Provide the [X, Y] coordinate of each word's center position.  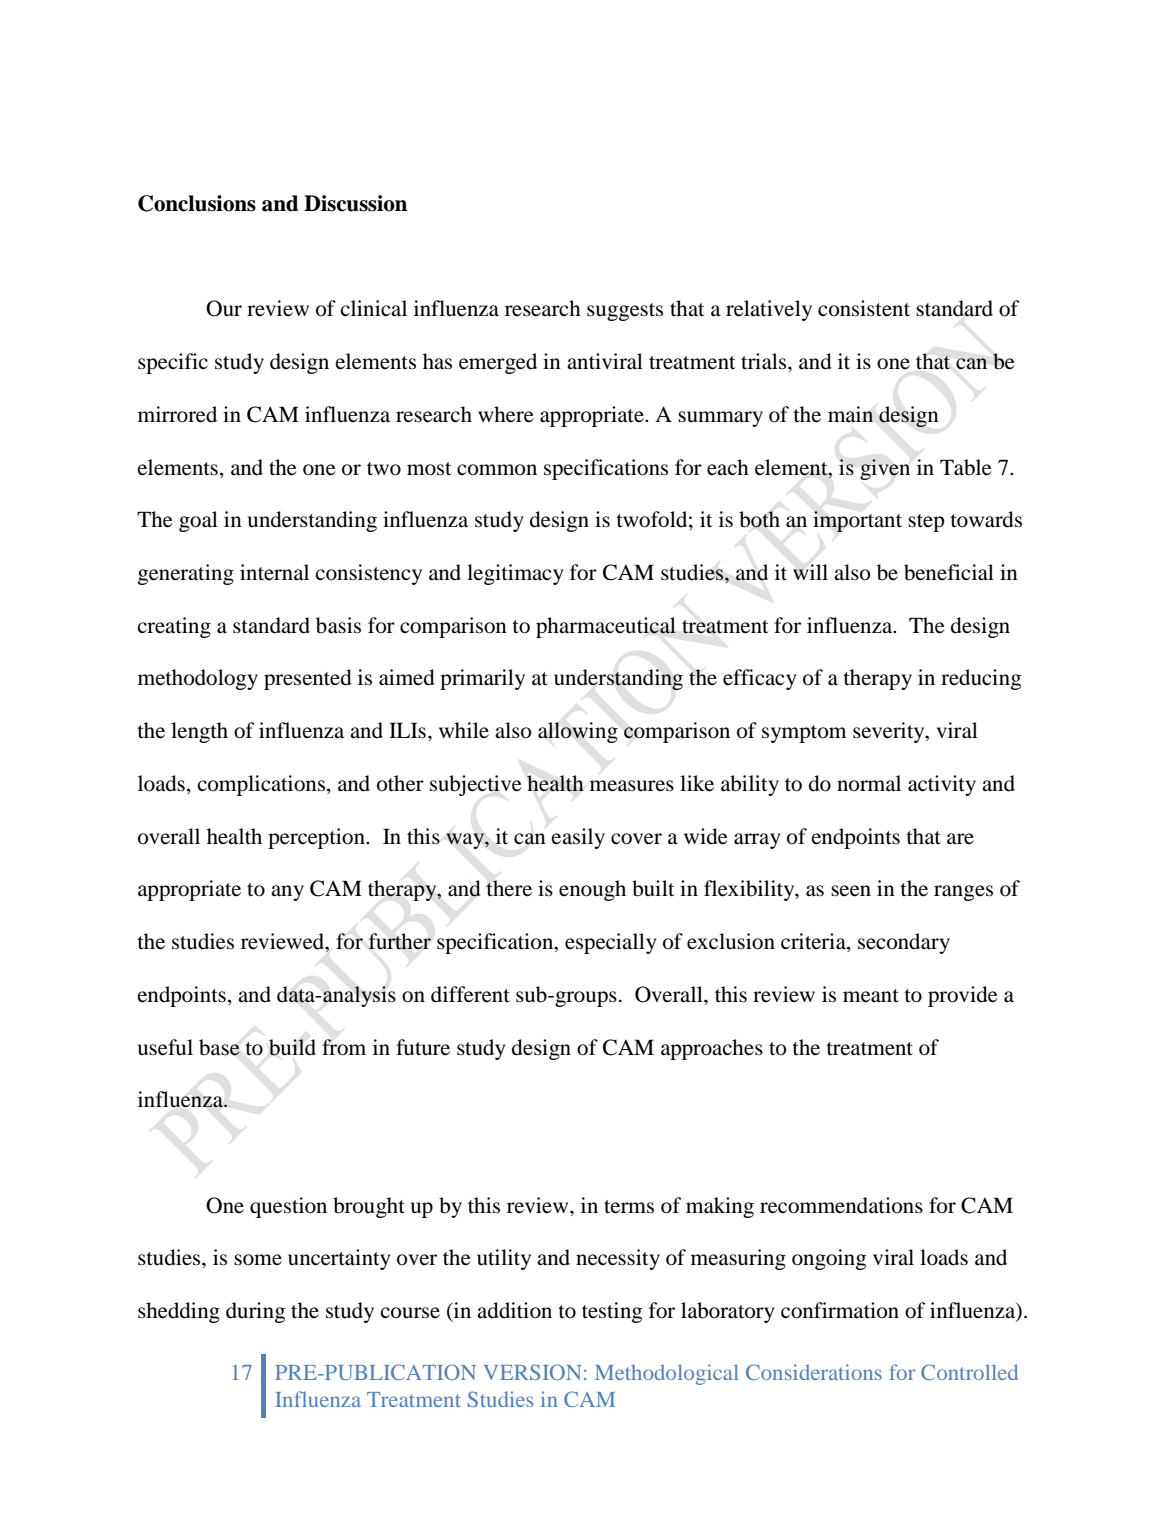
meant [871, 996]
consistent [864, 308]
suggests [625, 312]
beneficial [949, 572]
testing [612, 1312]
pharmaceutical [606, 627]
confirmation [840, 1310]
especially [611, 943]
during [255, 1312]
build [292, 1047]
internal [274, 572]
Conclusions [197, 203]
